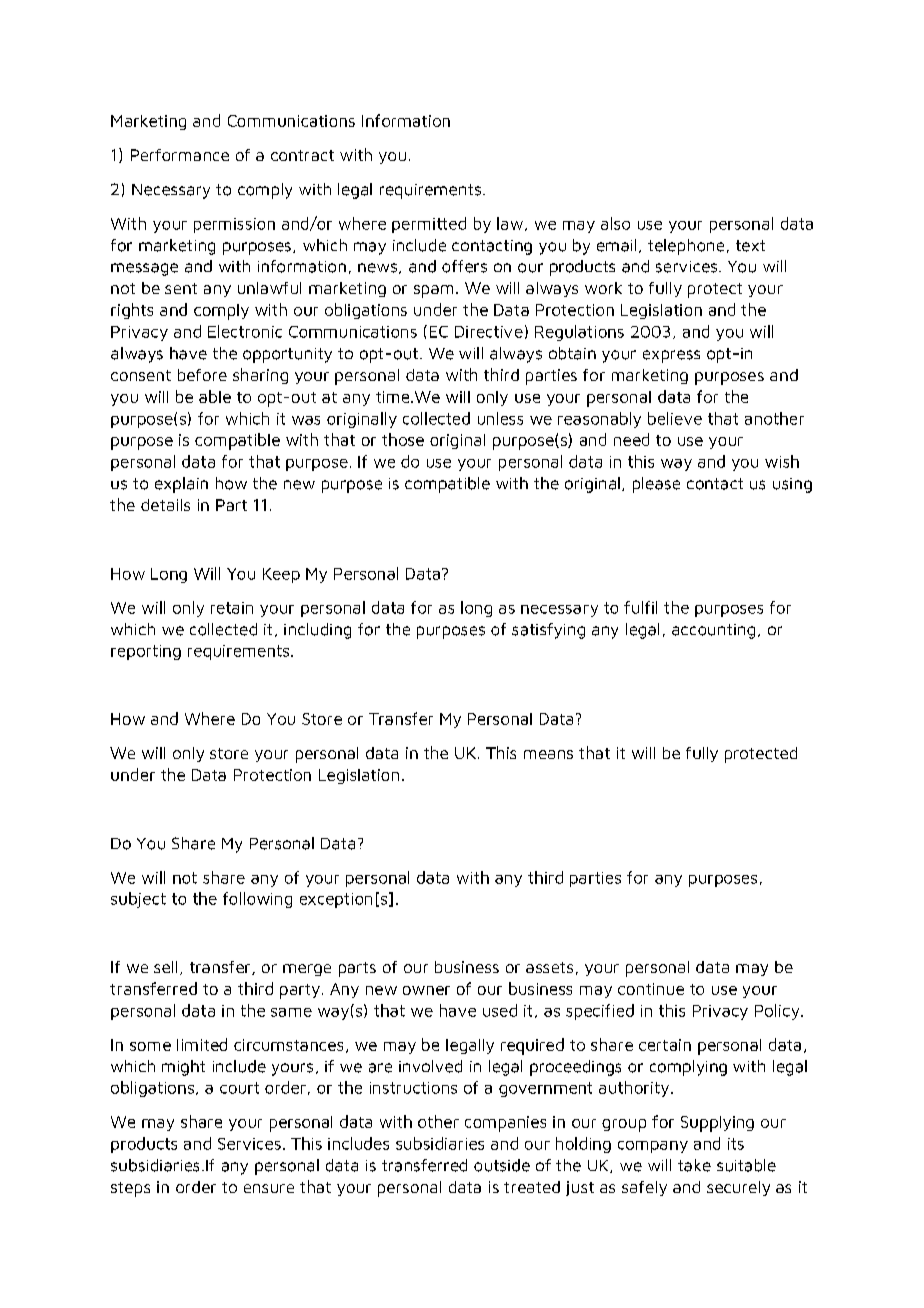 The height and width of the screenshot is (1308, 924). I want to click on accounting, so click(713, 631).
